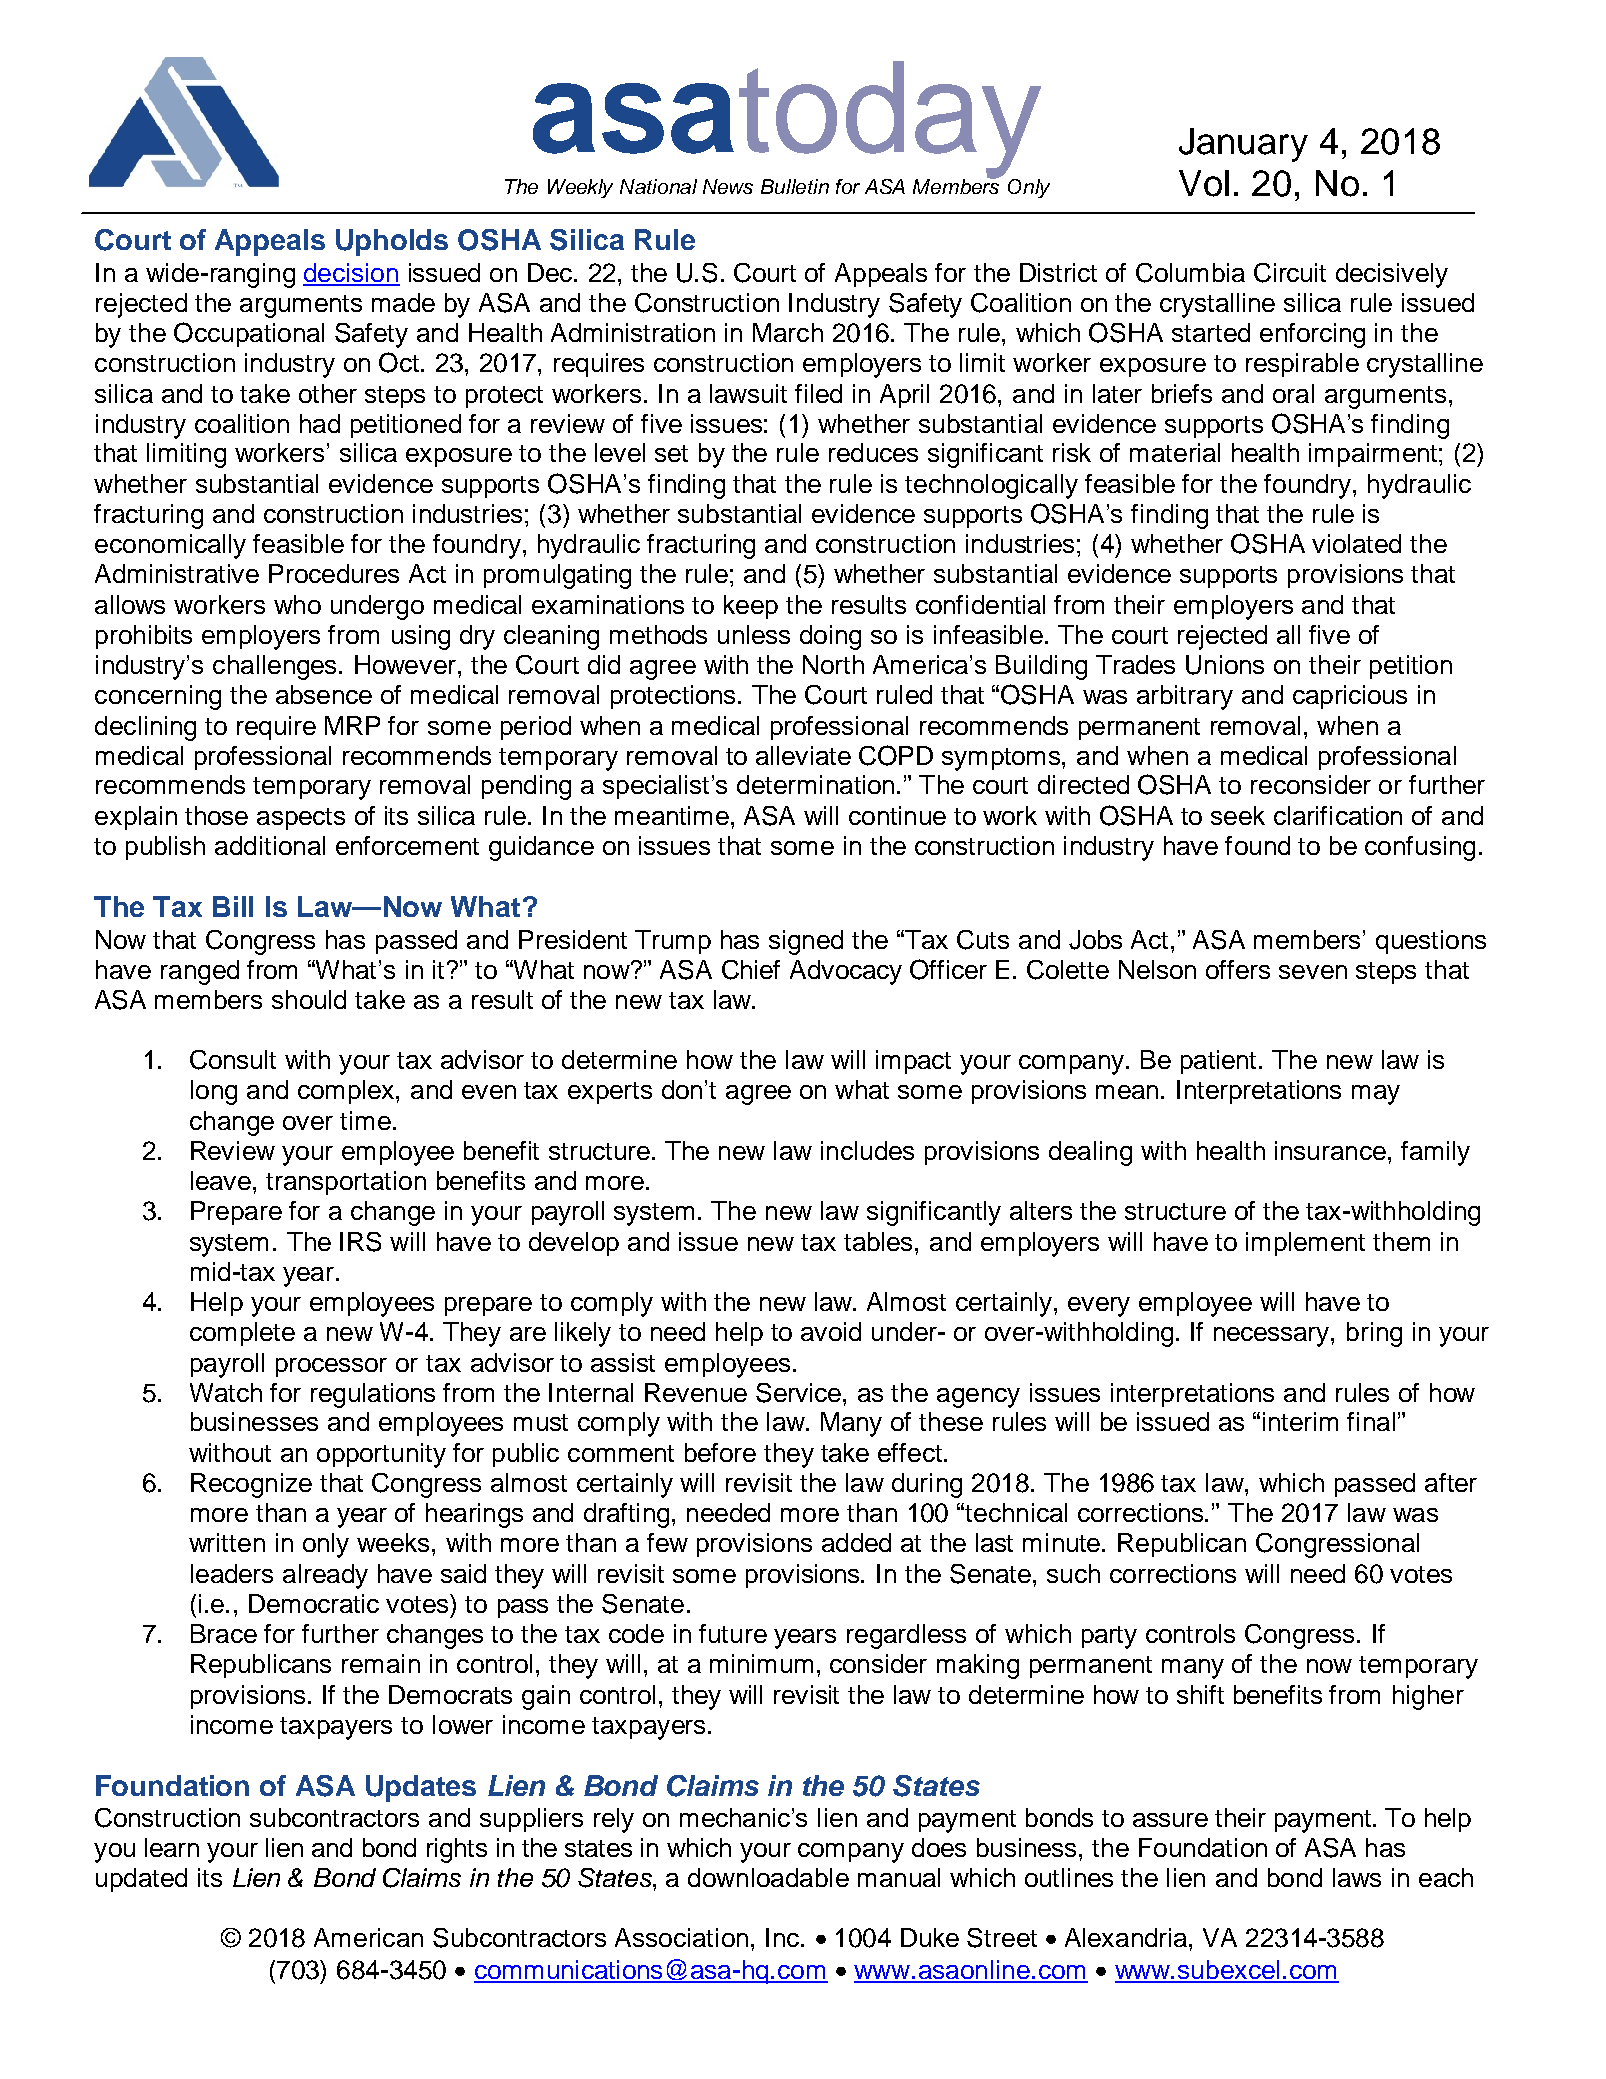 Image resolution: width=1606 pixels, height=2079 pixels. What do you see at coordinates (1204, 183) in the document?
I see `Vol` at bounding box center [1204, 183].
